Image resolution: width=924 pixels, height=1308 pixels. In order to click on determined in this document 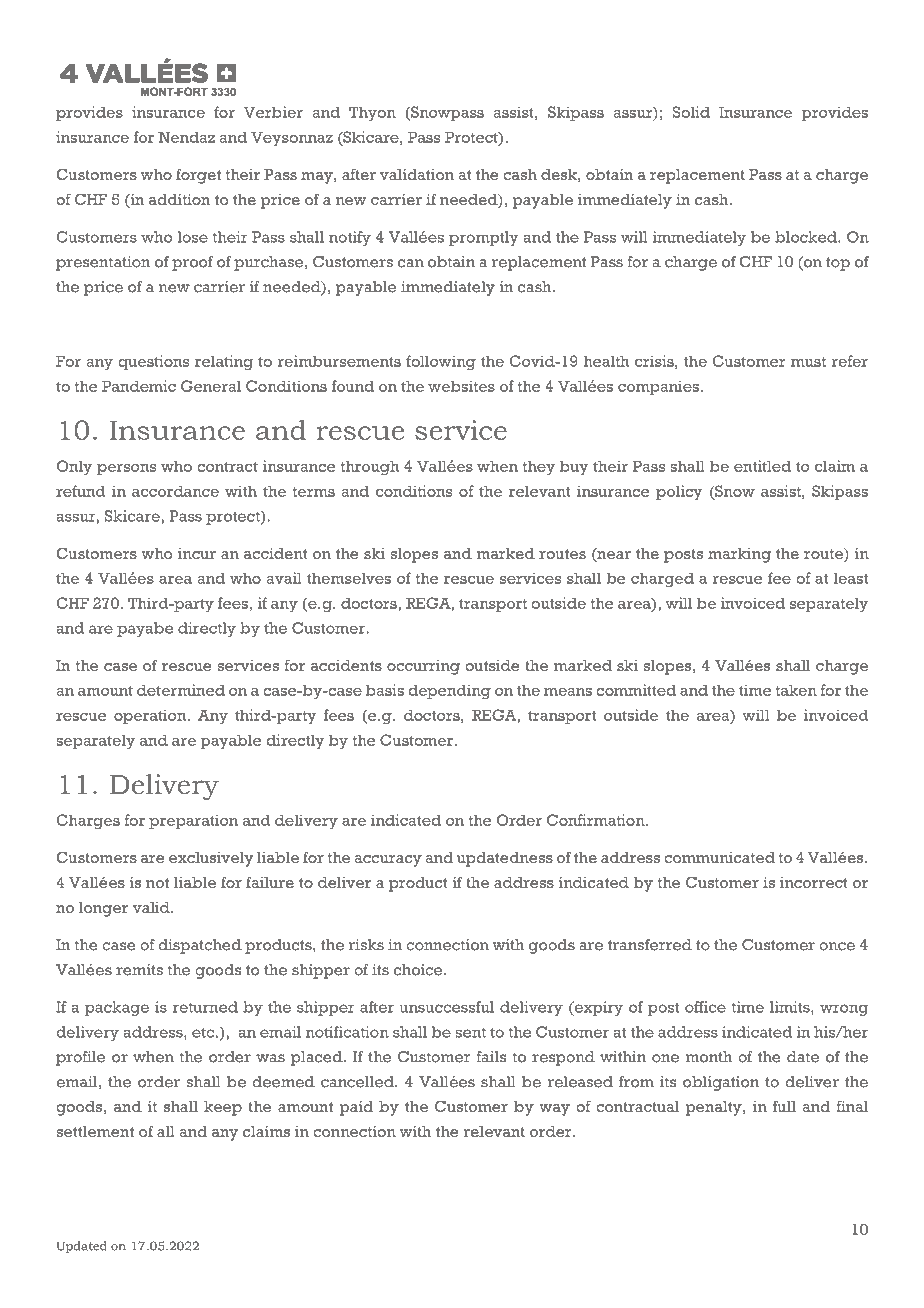, I will do `click(181, 690)`.
